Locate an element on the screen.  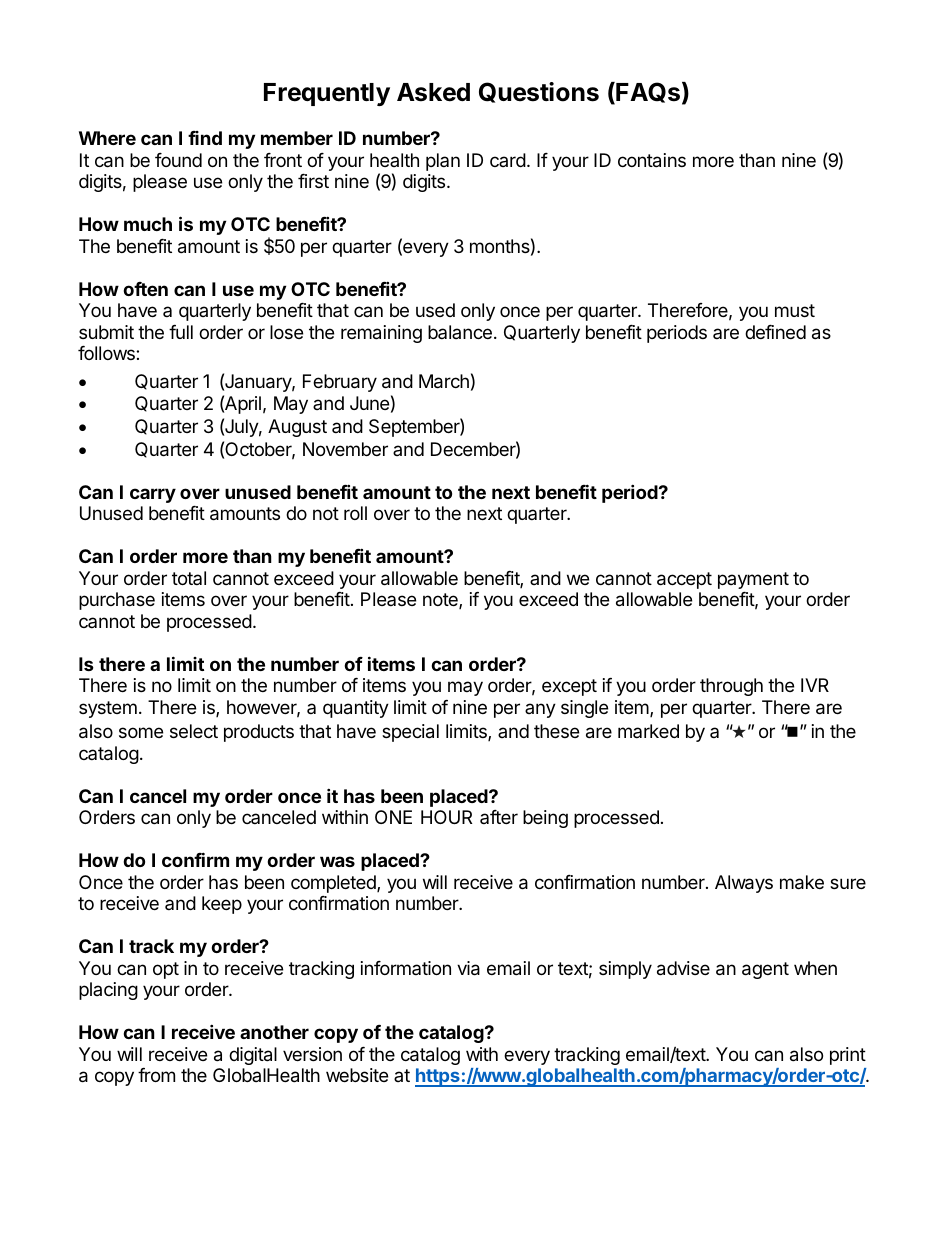
from is located at coordinates (156, 1075).
